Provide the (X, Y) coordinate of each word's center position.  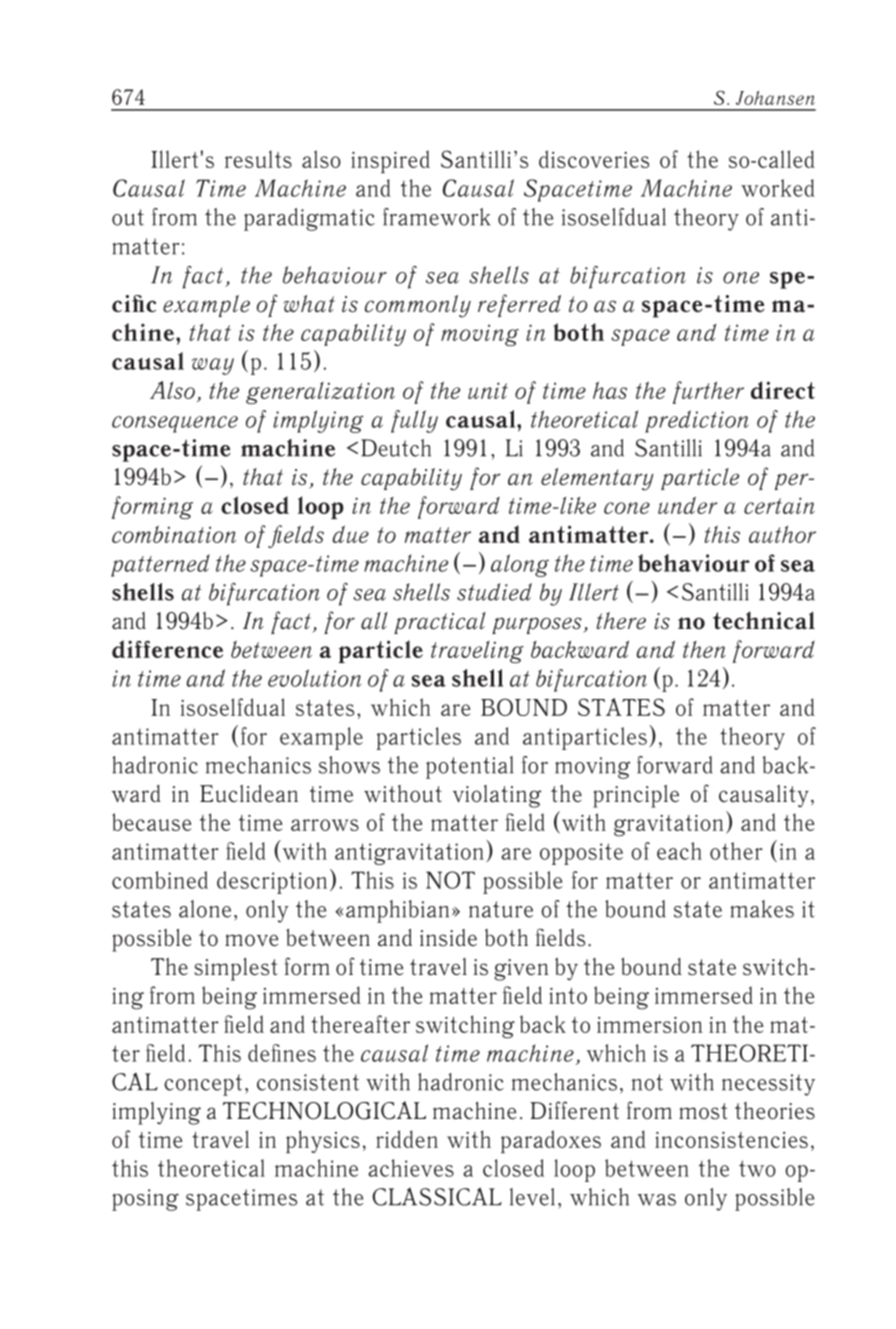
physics (323, 1141)
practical (440, 623)
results (258, 159)
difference (167, 649)
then (704, 649)
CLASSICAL (437, 1196)
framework (436, 217)
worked (778, 188)
